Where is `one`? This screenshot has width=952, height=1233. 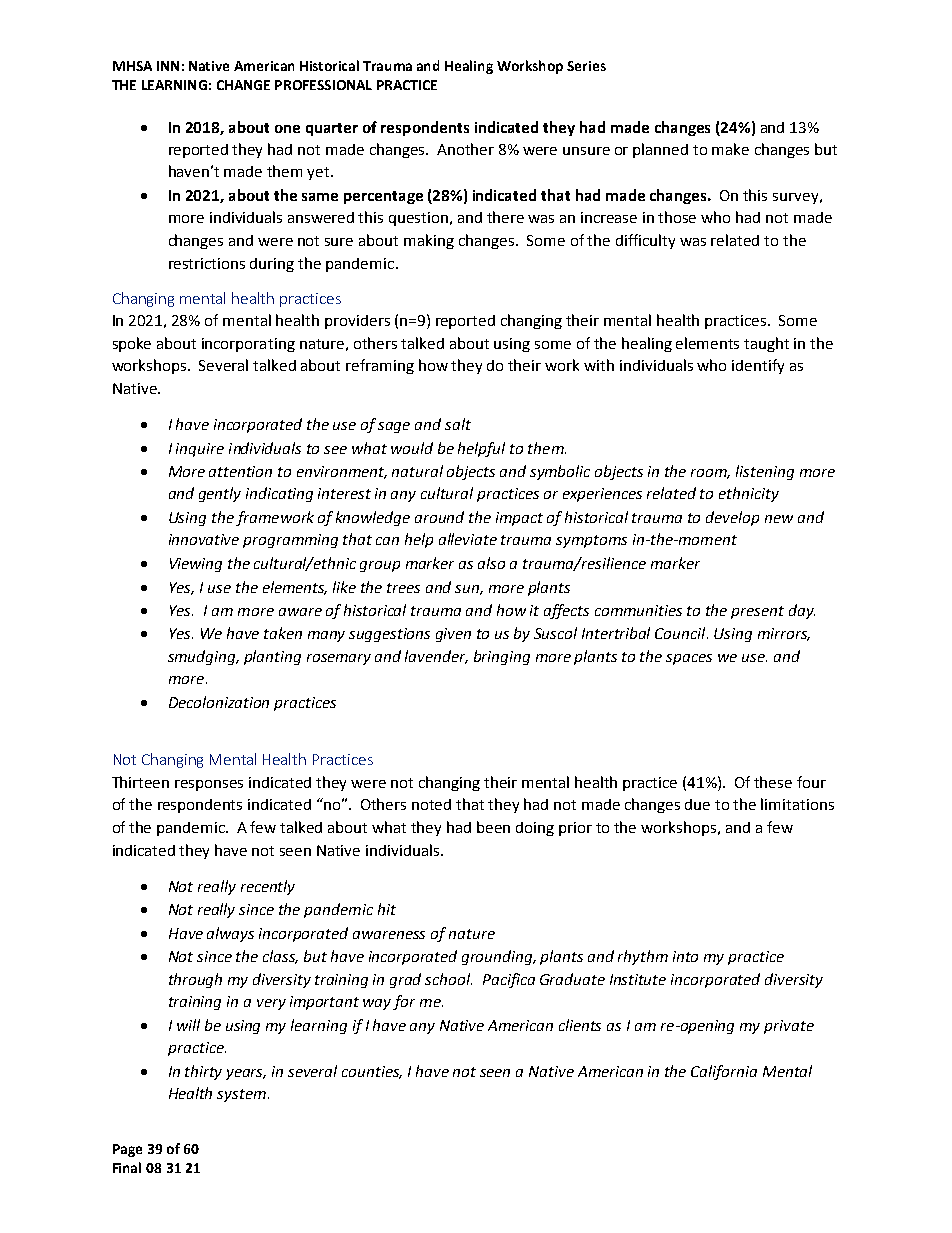
one is located at coordinates (287, 129).
